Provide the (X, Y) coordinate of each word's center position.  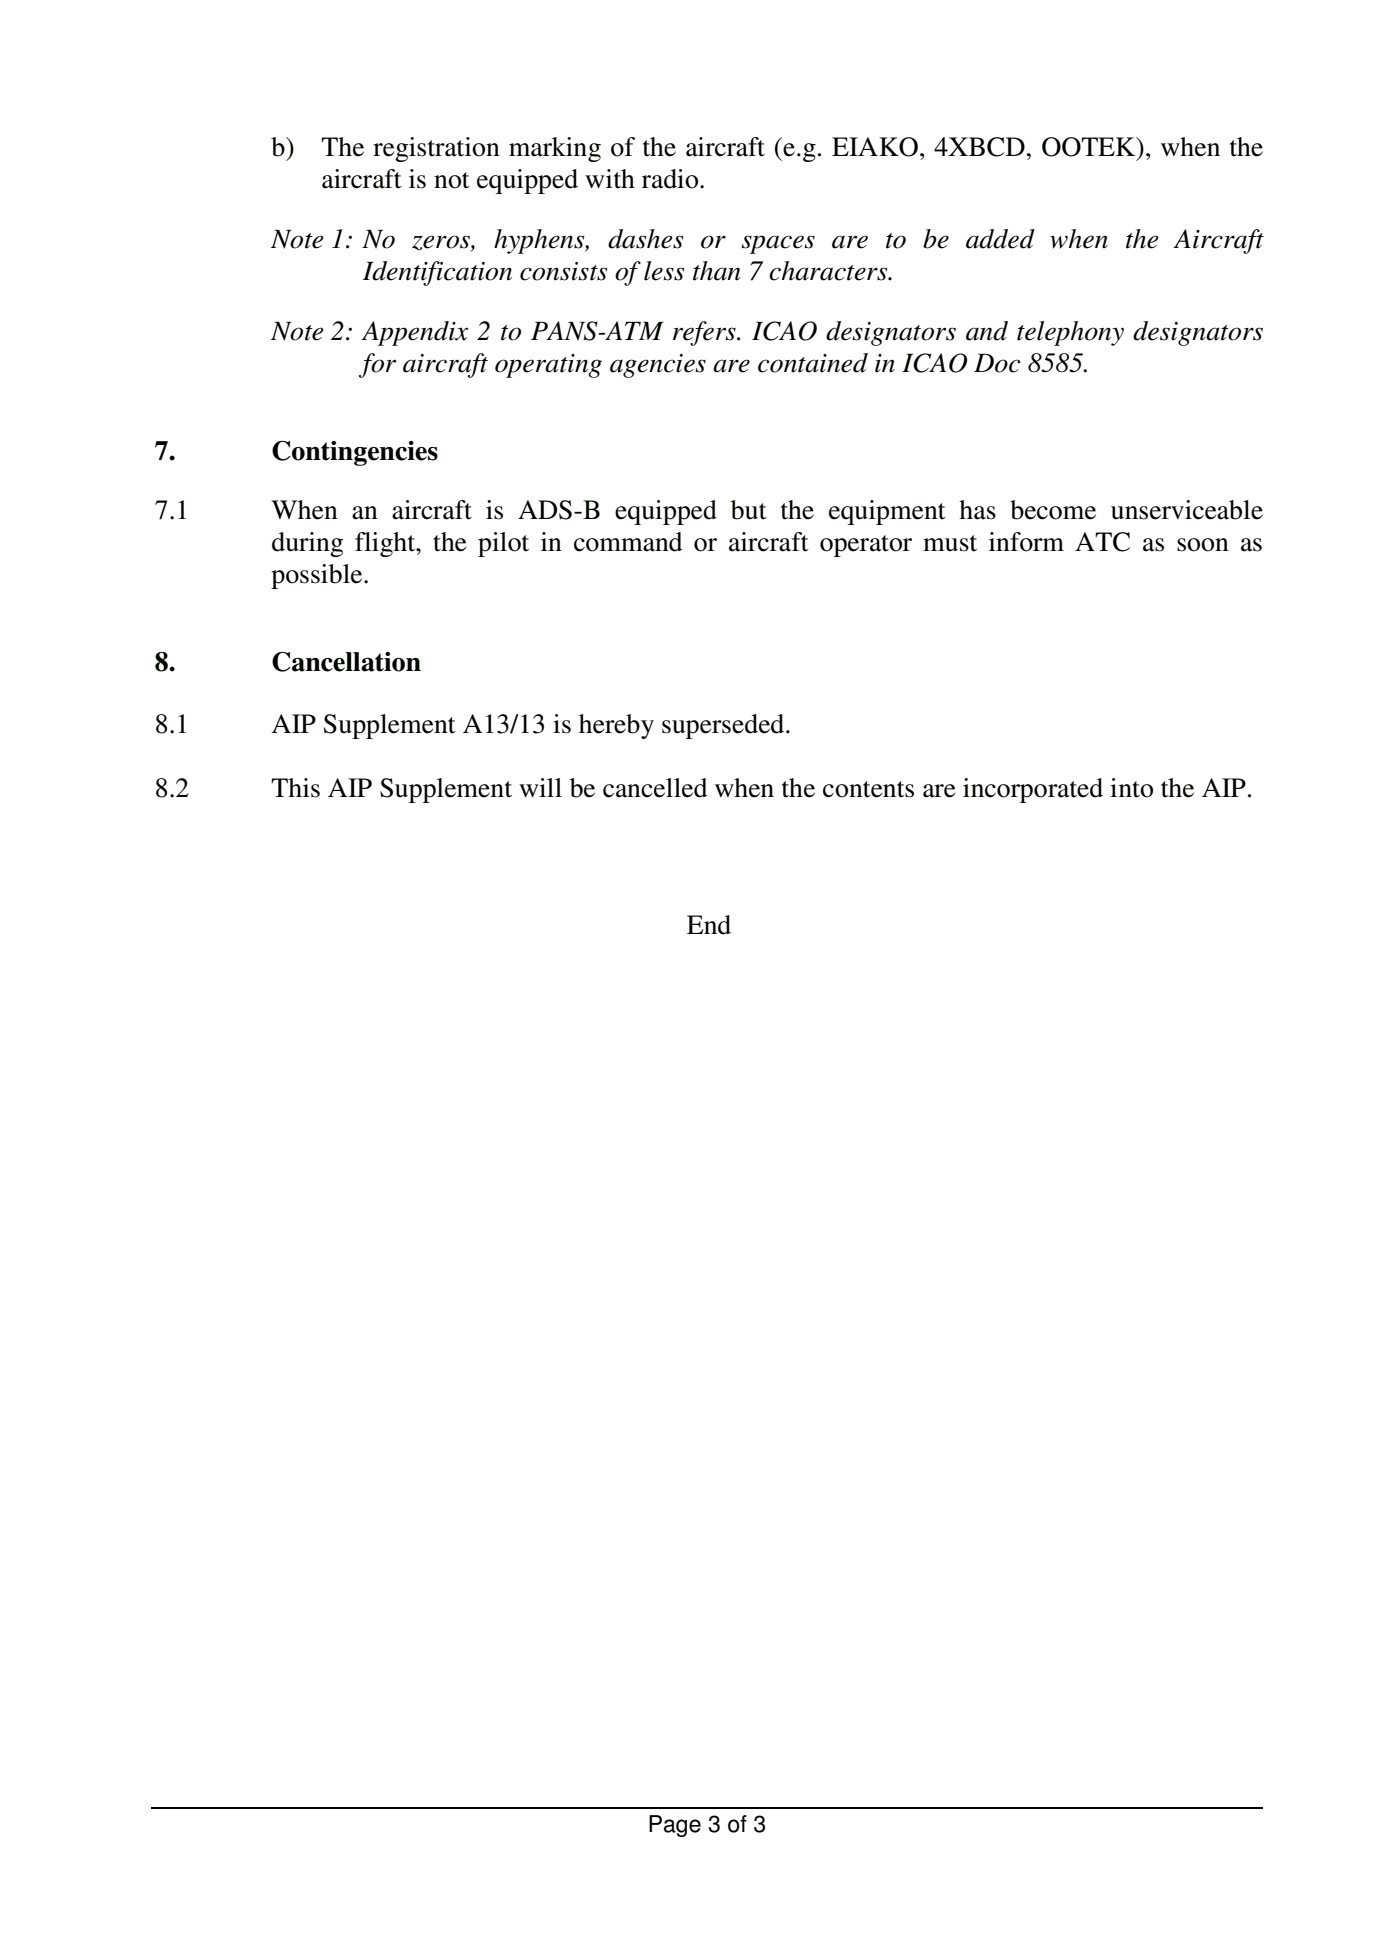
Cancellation (346, 662)
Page (675, 1826)
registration (436, 149)
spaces (778, 244)
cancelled (655, 788)
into (1131, 788)
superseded (724, 726)
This (295, 788)
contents (868, 789)
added (1000, 239)
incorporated (1033, 790)
